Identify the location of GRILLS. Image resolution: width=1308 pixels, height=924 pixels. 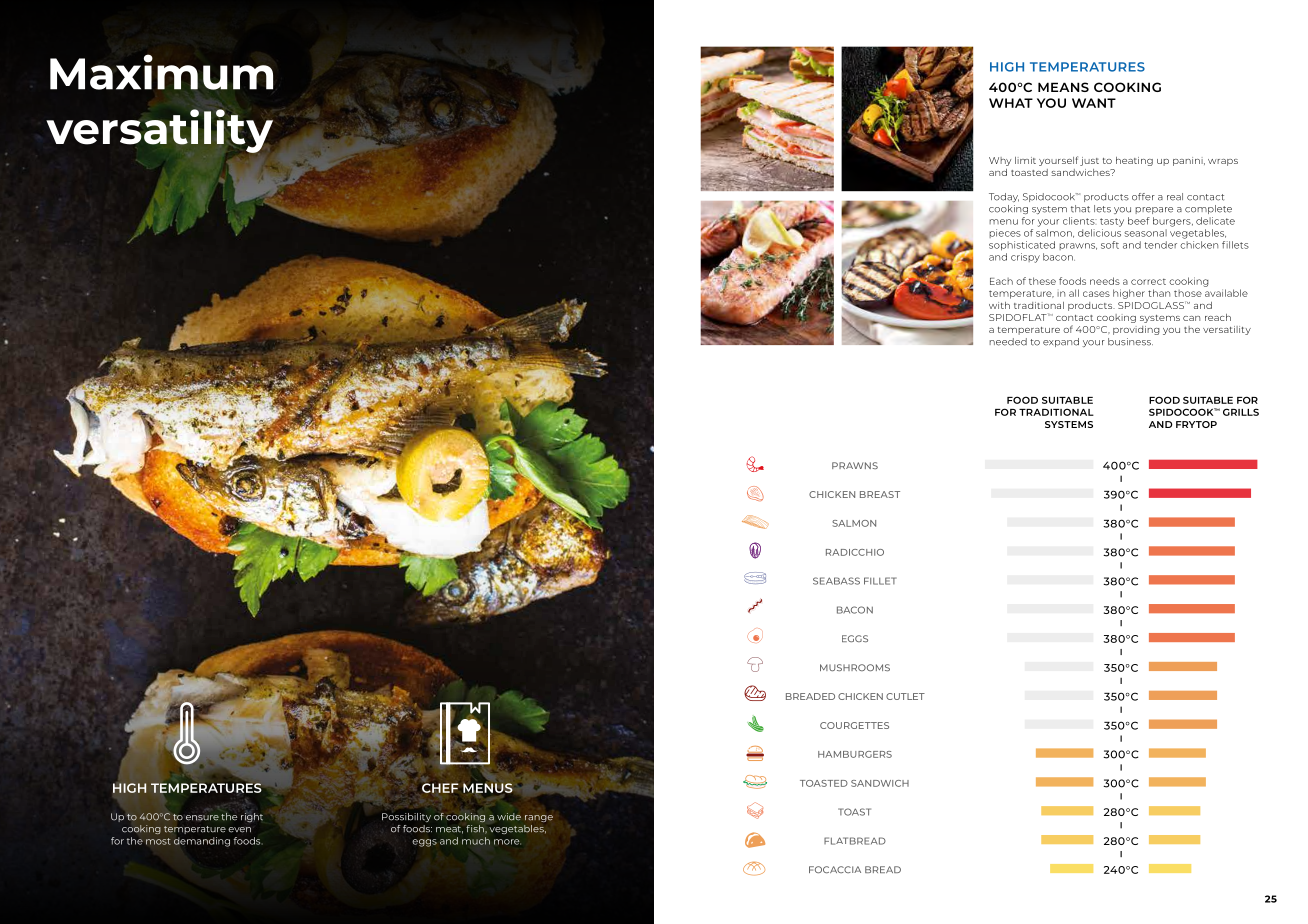
(1241, 412).
